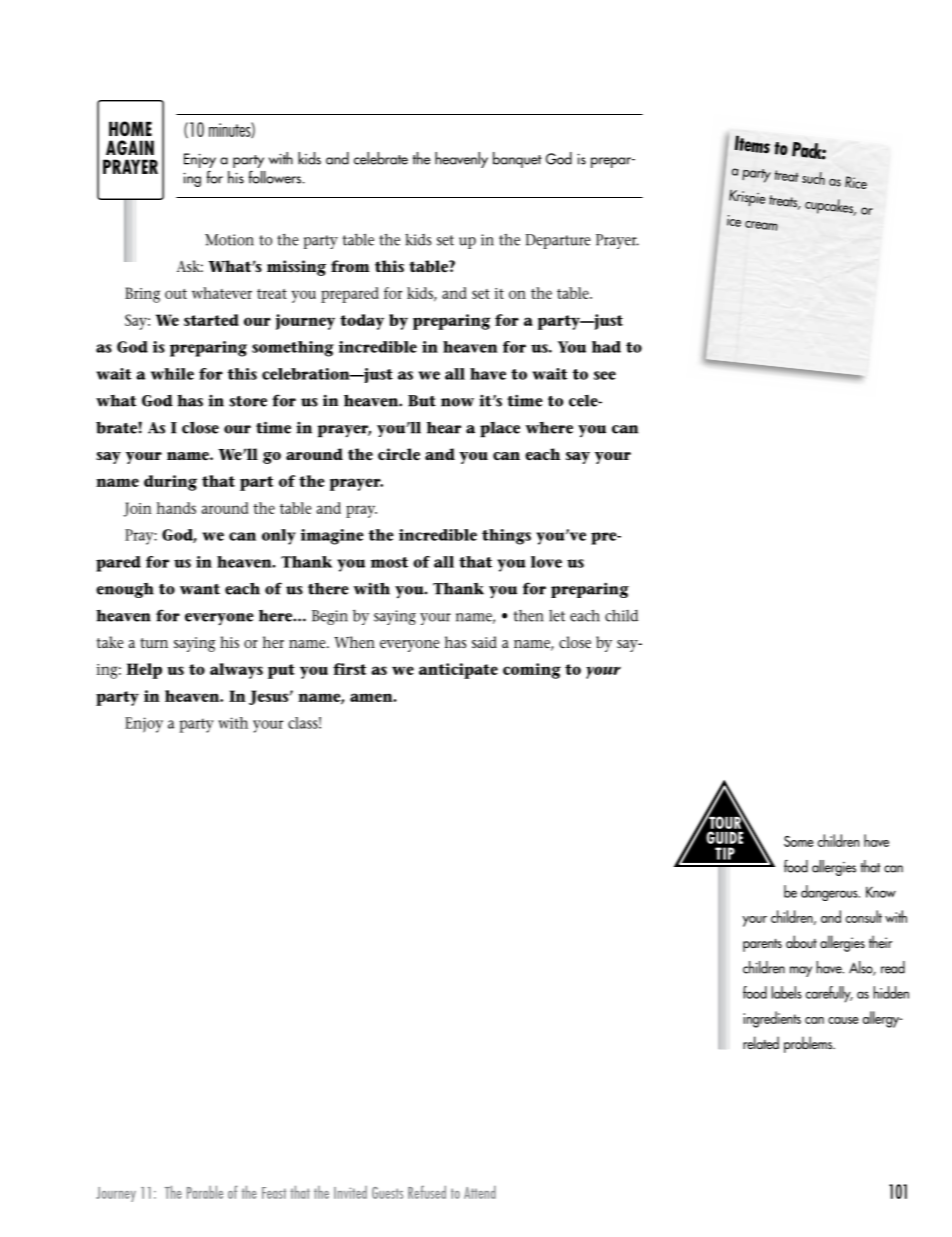 Image resolution: width=952 pixels, height=1237 pixels. Describe the element at coordinates (480, 1192) in the screenshot. I see `Attend` at that location.
